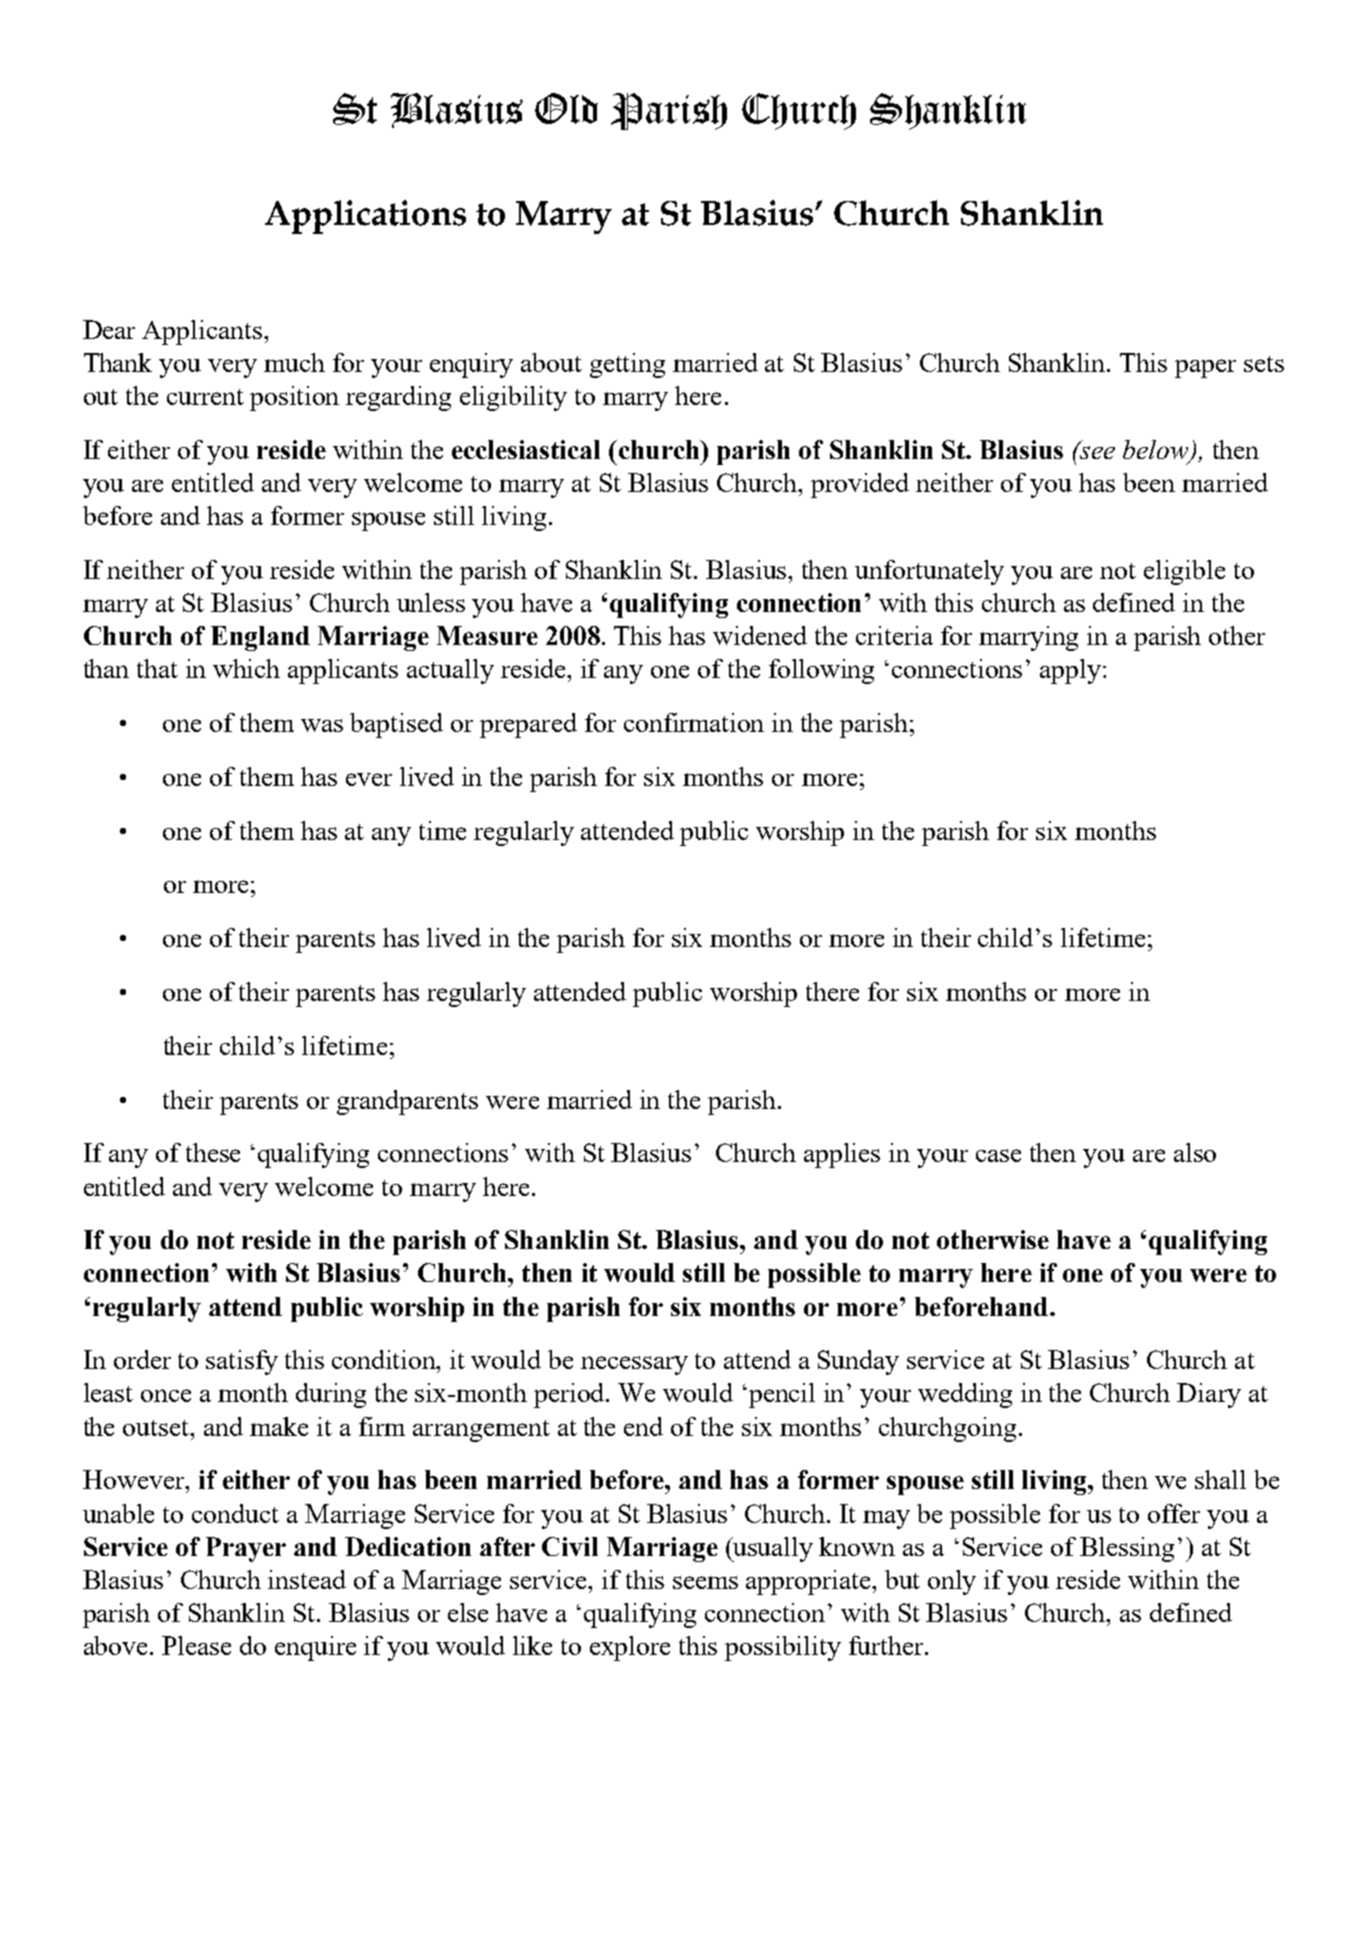 This screenshot has width=1369, height=1936. I want to click on Blessing, so click(1127, 1549).
